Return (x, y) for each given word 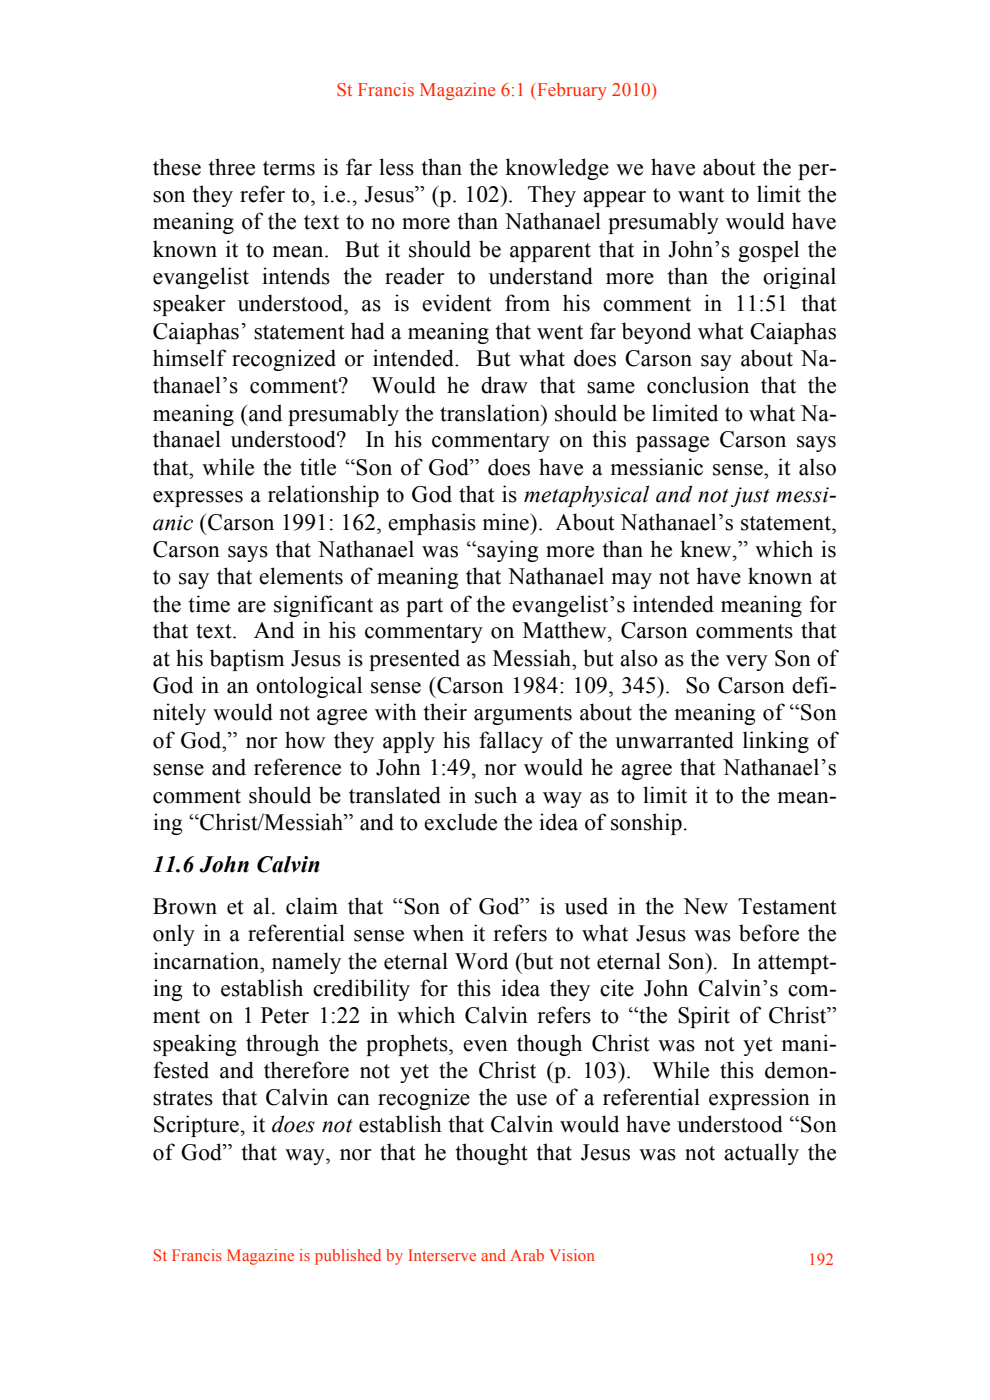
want (701, 195)
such (496, 795)
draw (504, 385)
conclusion (698, 385)
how (305, 740)
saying (507, 551)
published (348, 1257)
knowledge (557, 169)
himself (190, 358)
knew (707, 549)
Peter (285, 1015)
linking (776, 742)
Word (481, 961)
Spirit (704, 1017)
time (209, 604)
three (232, 167)
